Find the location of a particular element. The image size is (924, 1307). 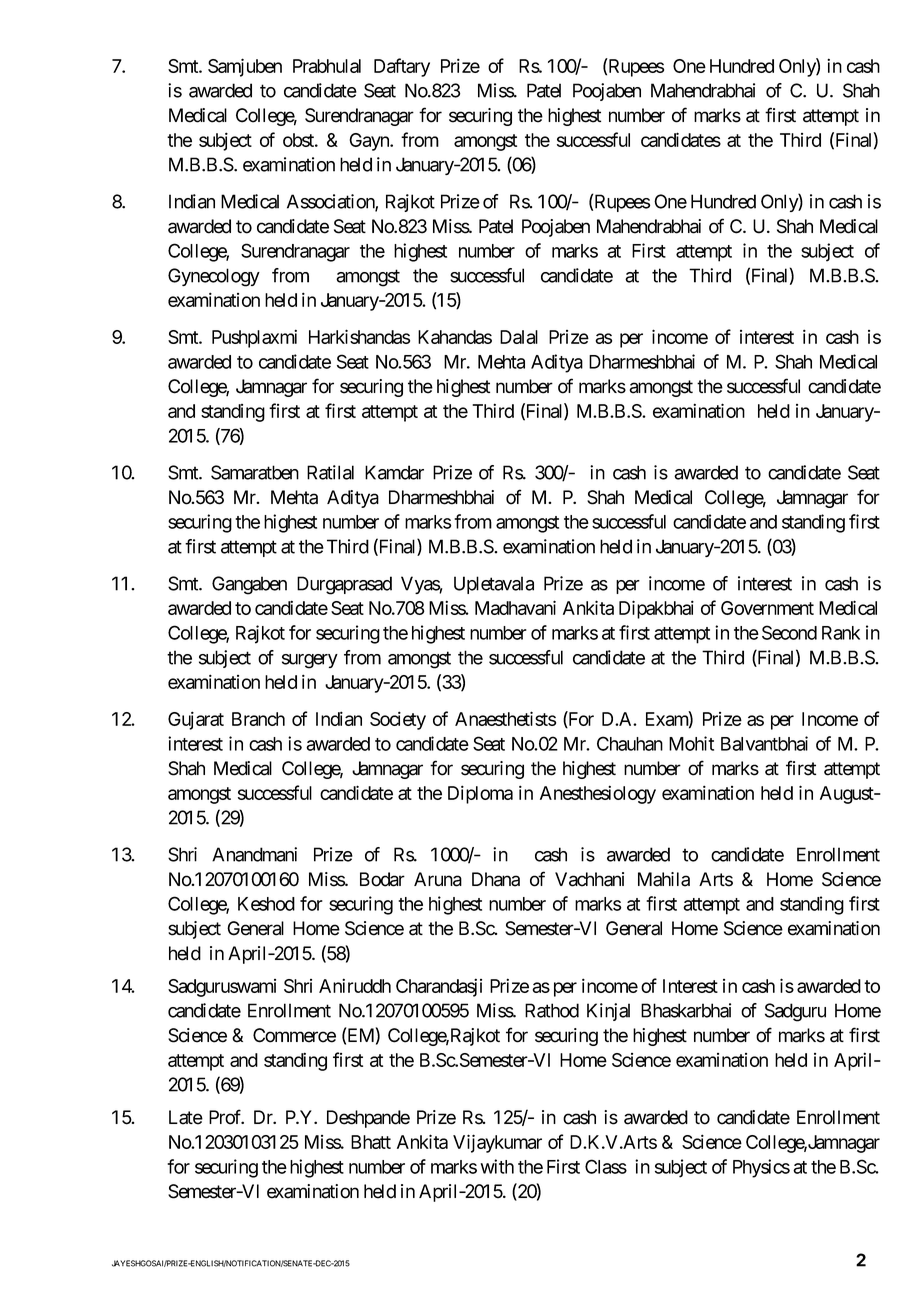

Branch is located at coordinates (258, 719).
